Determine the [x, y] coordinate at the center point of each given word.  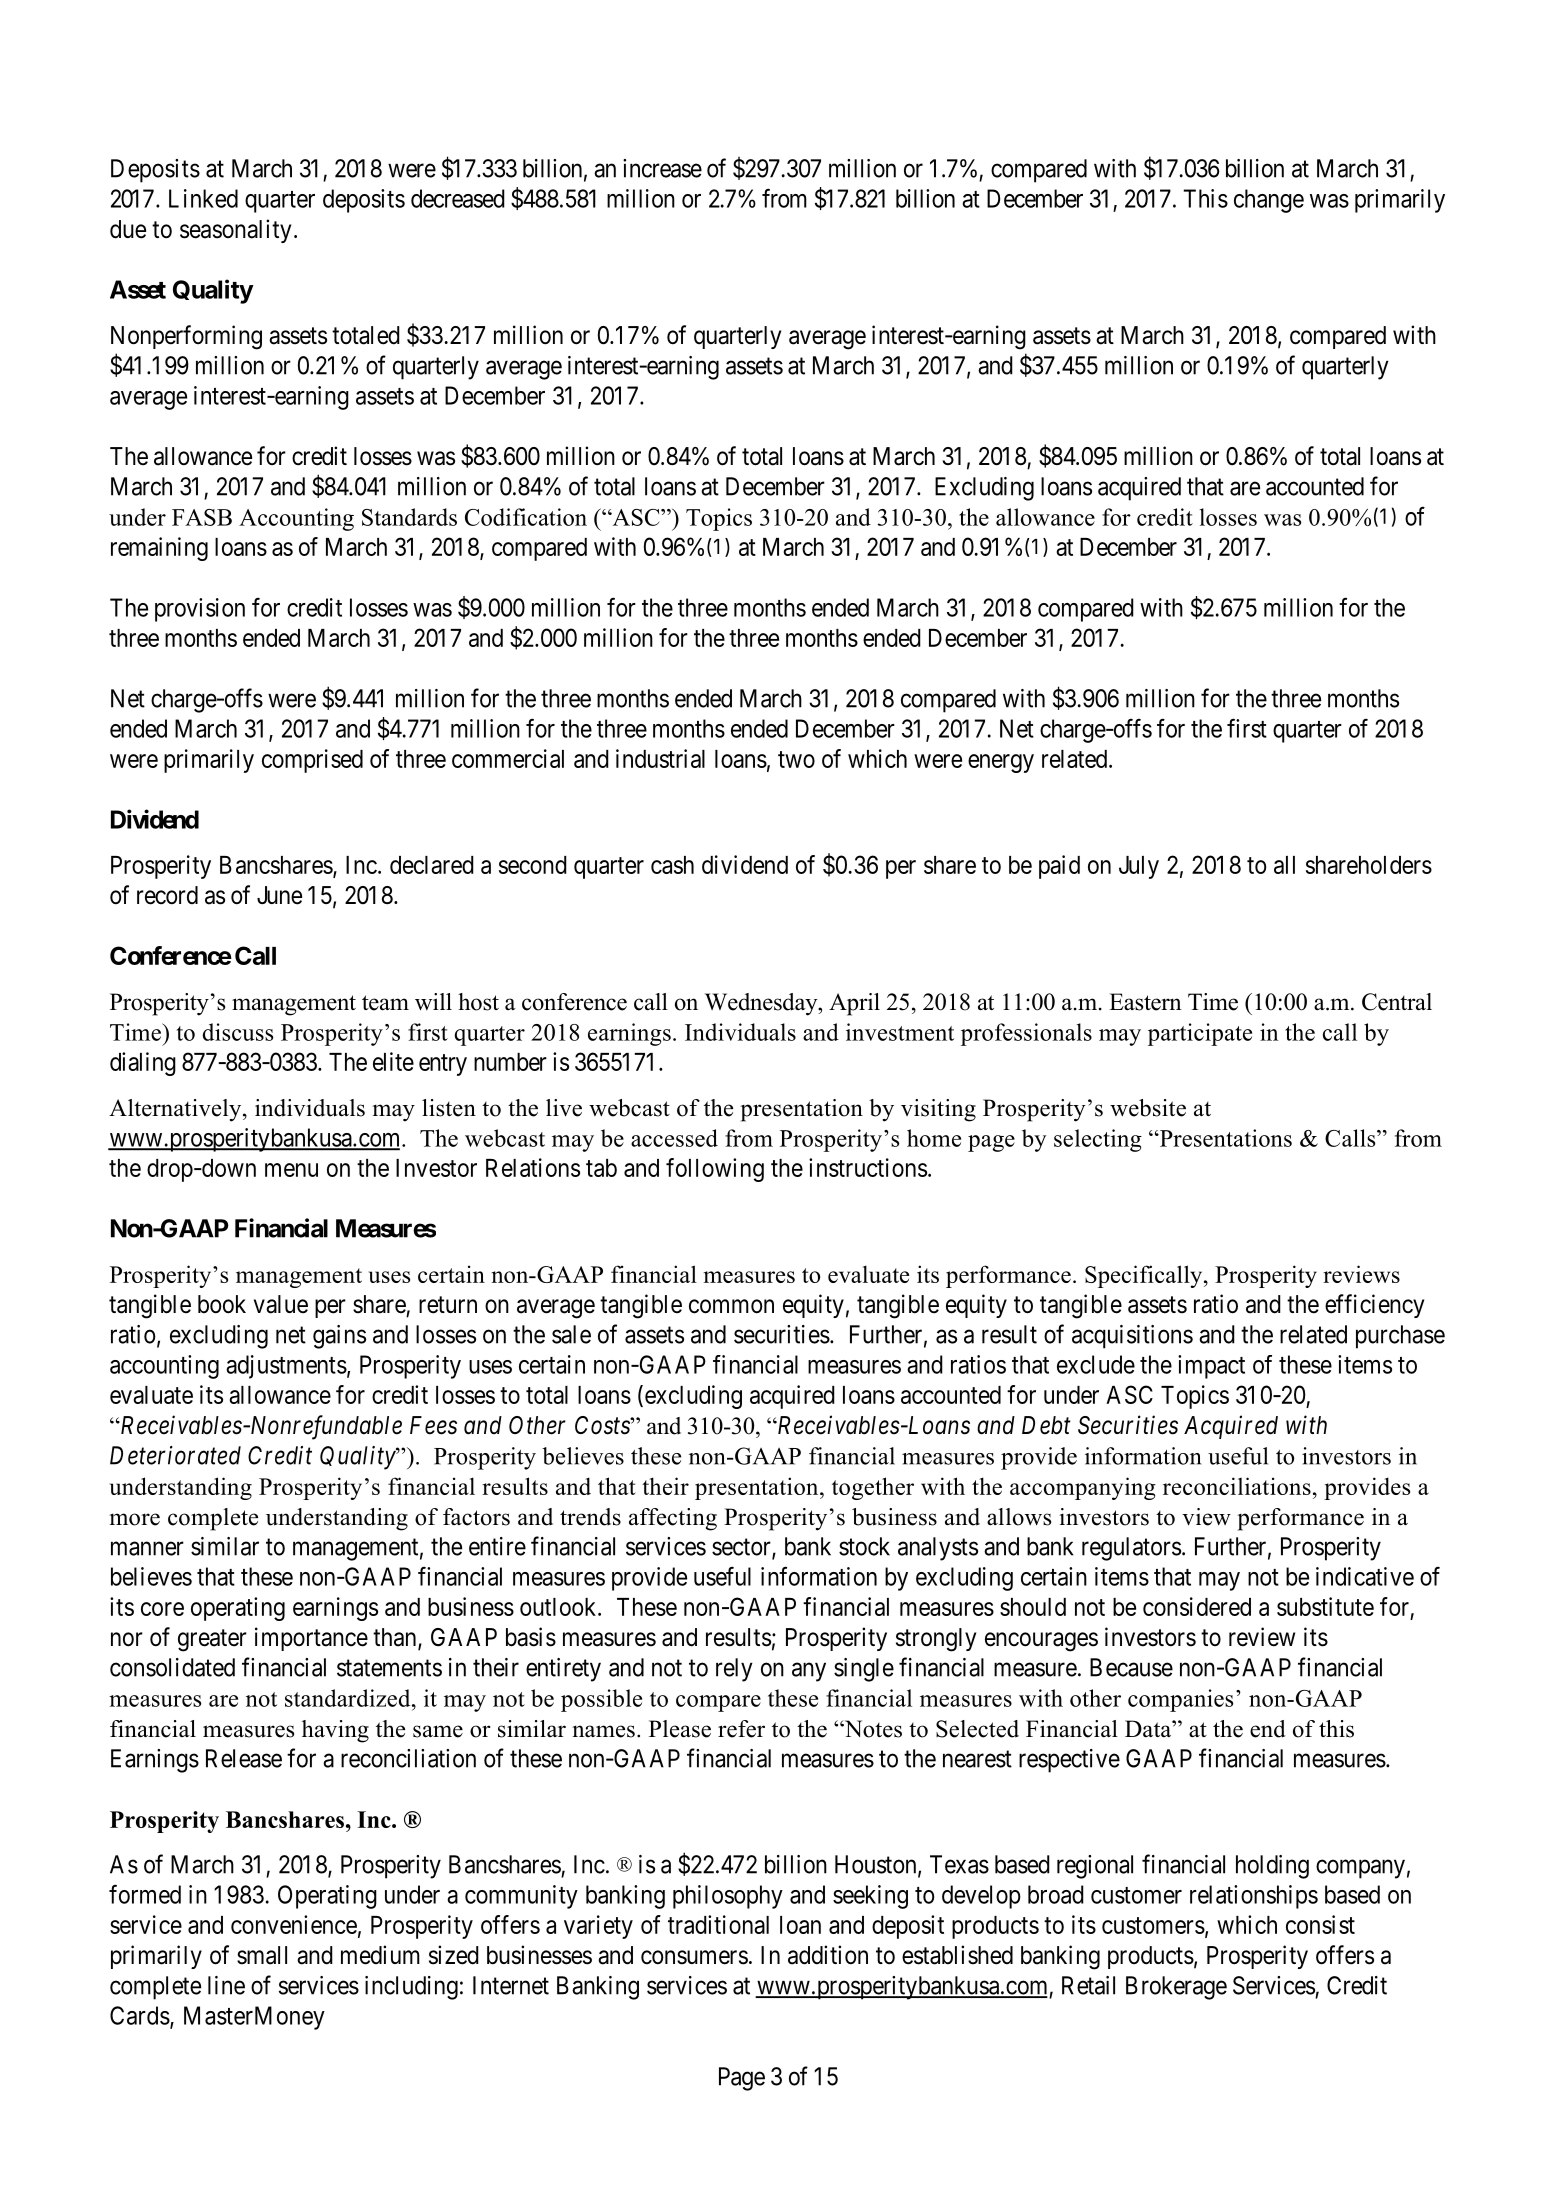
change [1269, 201]
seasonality [235, 231]
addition [828, 1955]
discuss [238, 1032]
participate [1200, 1034]
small [262, 1955]
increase [662, 168]
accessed [674, 1138]
